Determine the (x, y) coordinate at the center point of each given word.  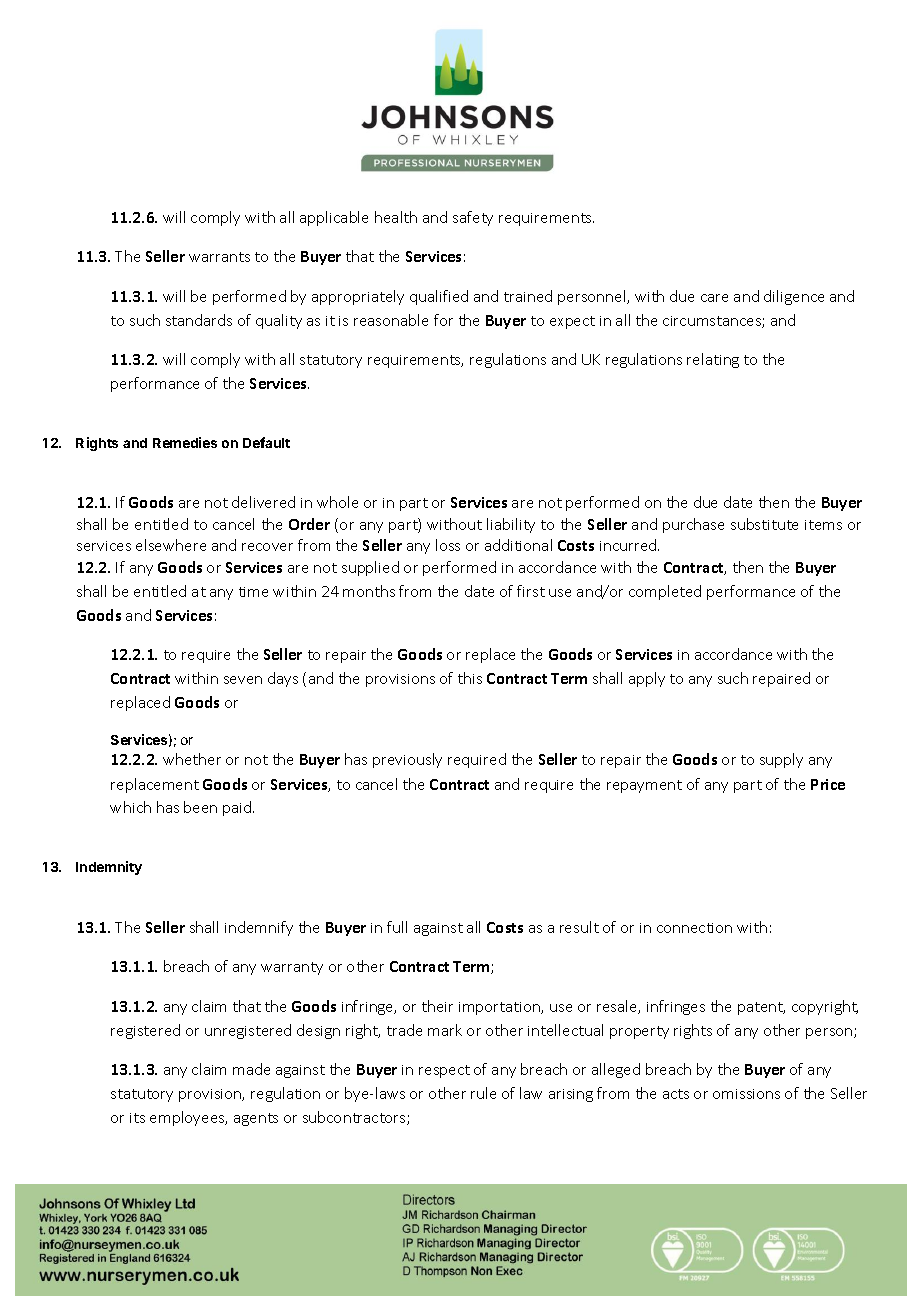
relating (713, 360)
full (397, 927)
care (714, 298)
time (253, 592)
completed (665, 592)
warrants (219, 257)
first (531, 591)
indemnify (259, 928)
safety (473, 218)
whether (192, 759)
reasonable (391, 320)
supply (781, 760)
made (251, 1069)
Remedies (185, 442)
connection (694, 928)
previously (407, 760)
